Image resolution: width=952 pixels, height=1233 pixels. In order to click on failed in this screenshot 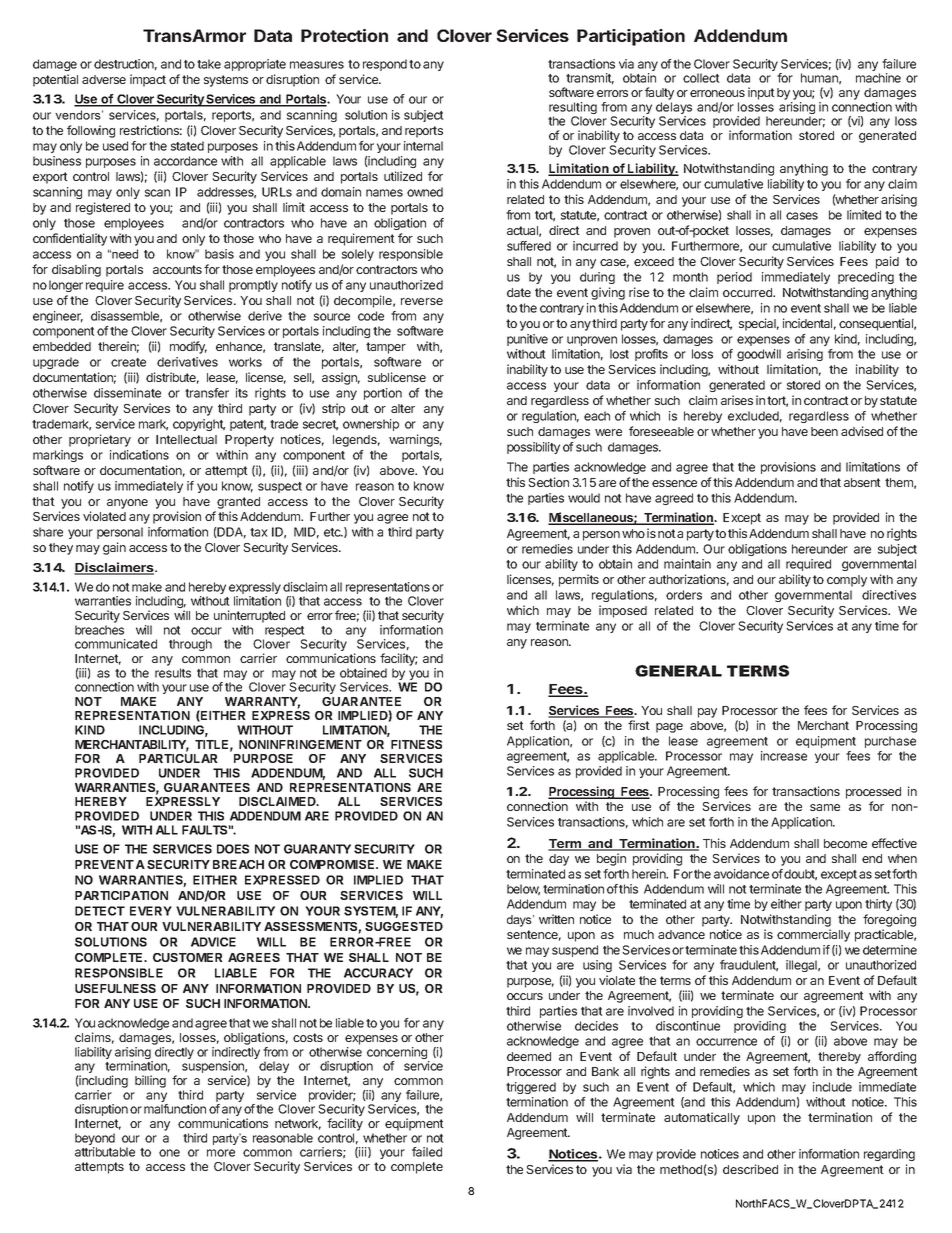, I will do `click(427, 1152)`.
